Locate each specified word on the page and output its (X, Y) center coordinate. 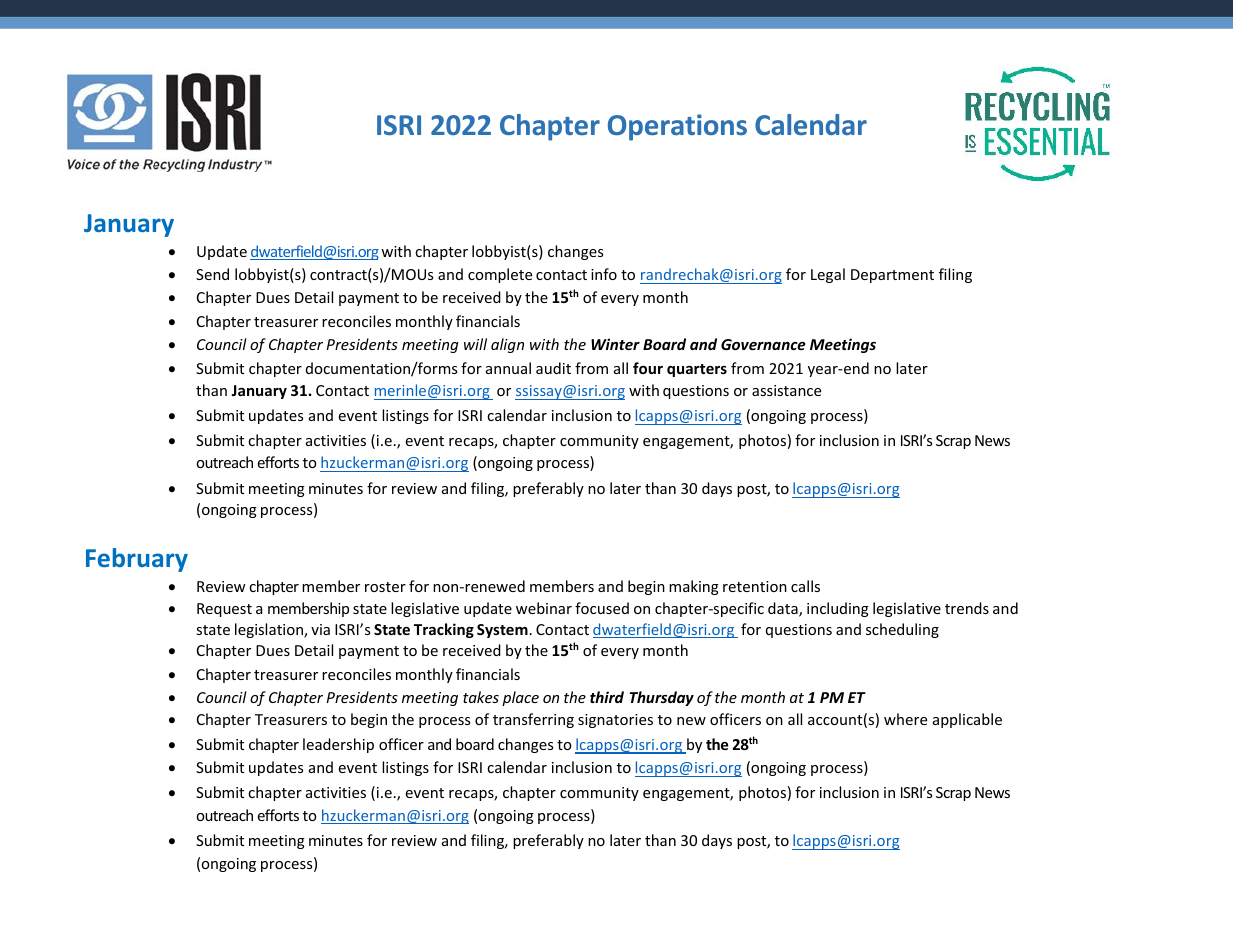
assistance (786, 390)
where (905, 719)
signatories (615, 721)
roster (385, 587)
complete (500, 275)
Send (212, 274)
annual (508, 368)
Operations (677, 127)
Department (892, 276)
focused (602, 608)
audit (553, 368)
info (604, 274)
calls (805, 586)
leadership (338, 745)
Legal (828, 275)
